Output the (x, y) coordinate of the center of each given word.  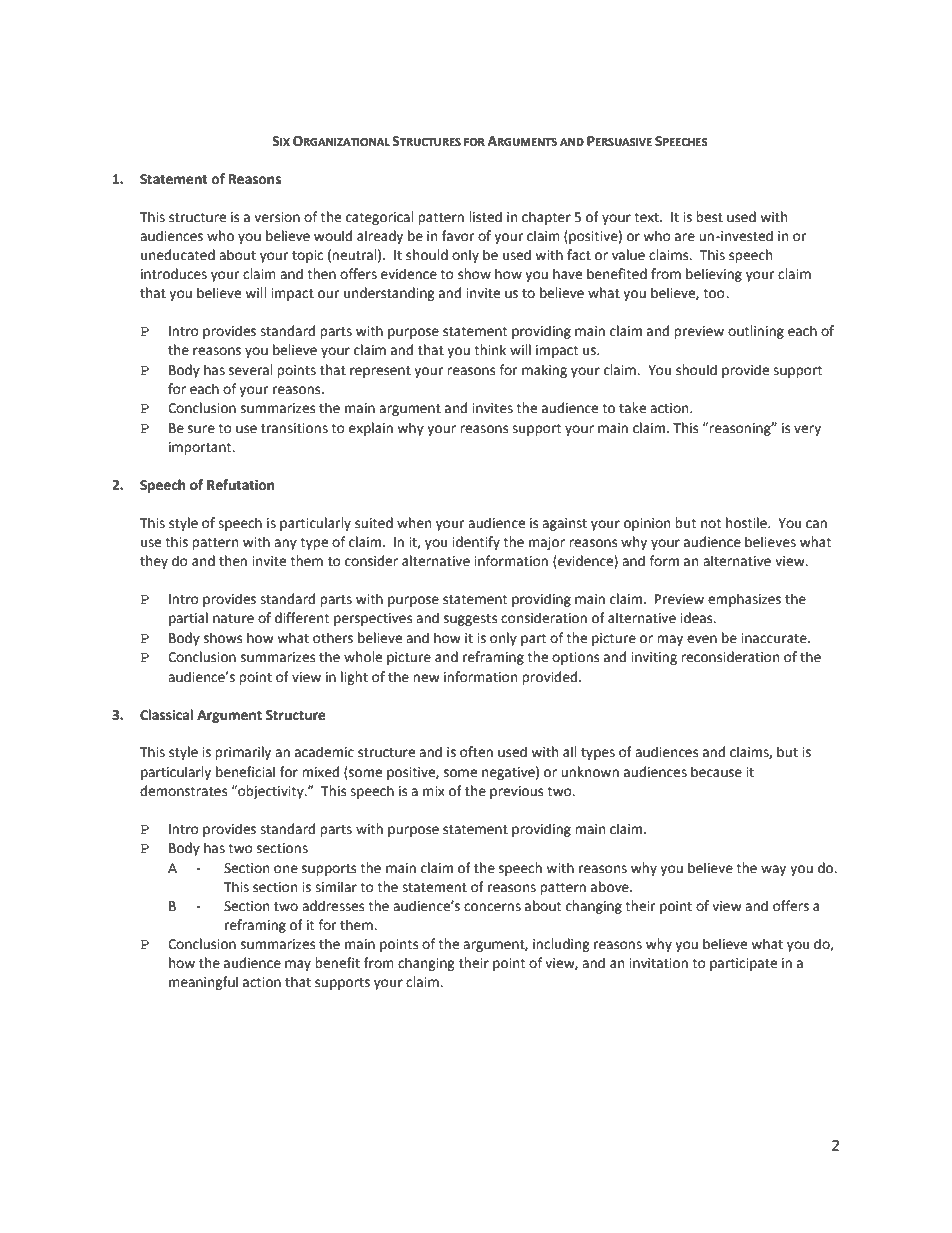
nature (233, 619)
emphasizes (744, 600)
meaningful (203, 983)
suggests (470, 620)
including (561, 945)
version (277, 217)
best (709, 217)
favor (458, 236)
